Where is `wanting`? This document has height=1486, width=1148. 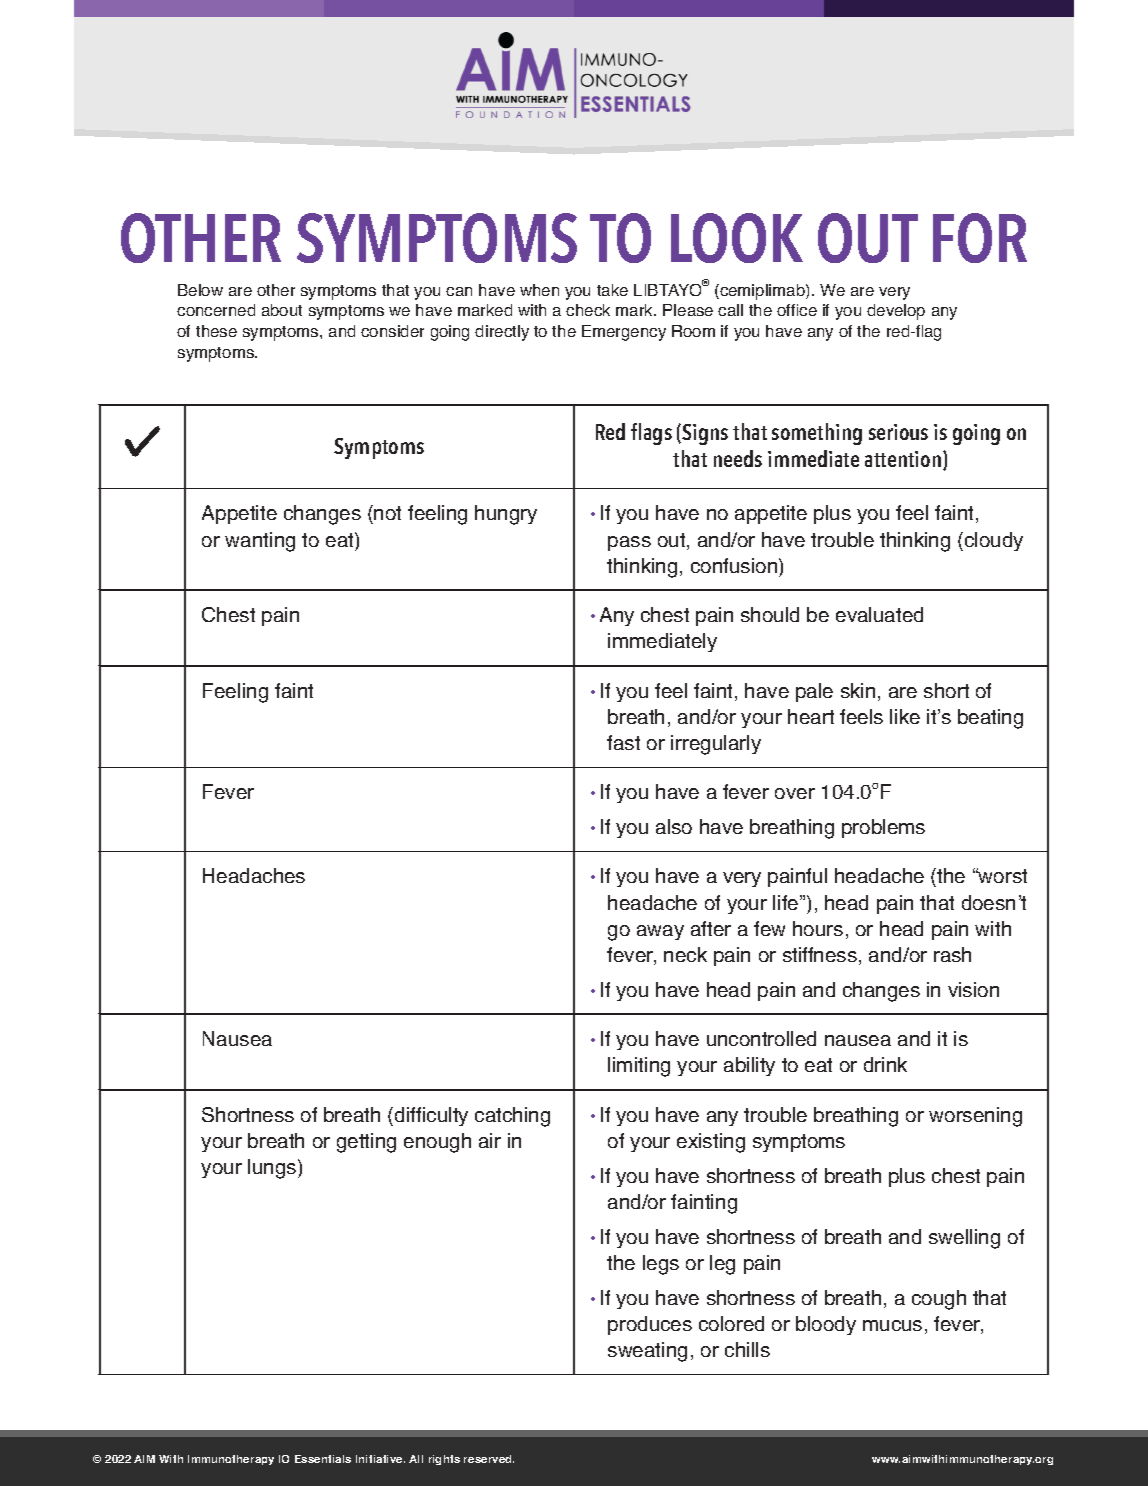 wanting is located at coordinates (260, 542).
